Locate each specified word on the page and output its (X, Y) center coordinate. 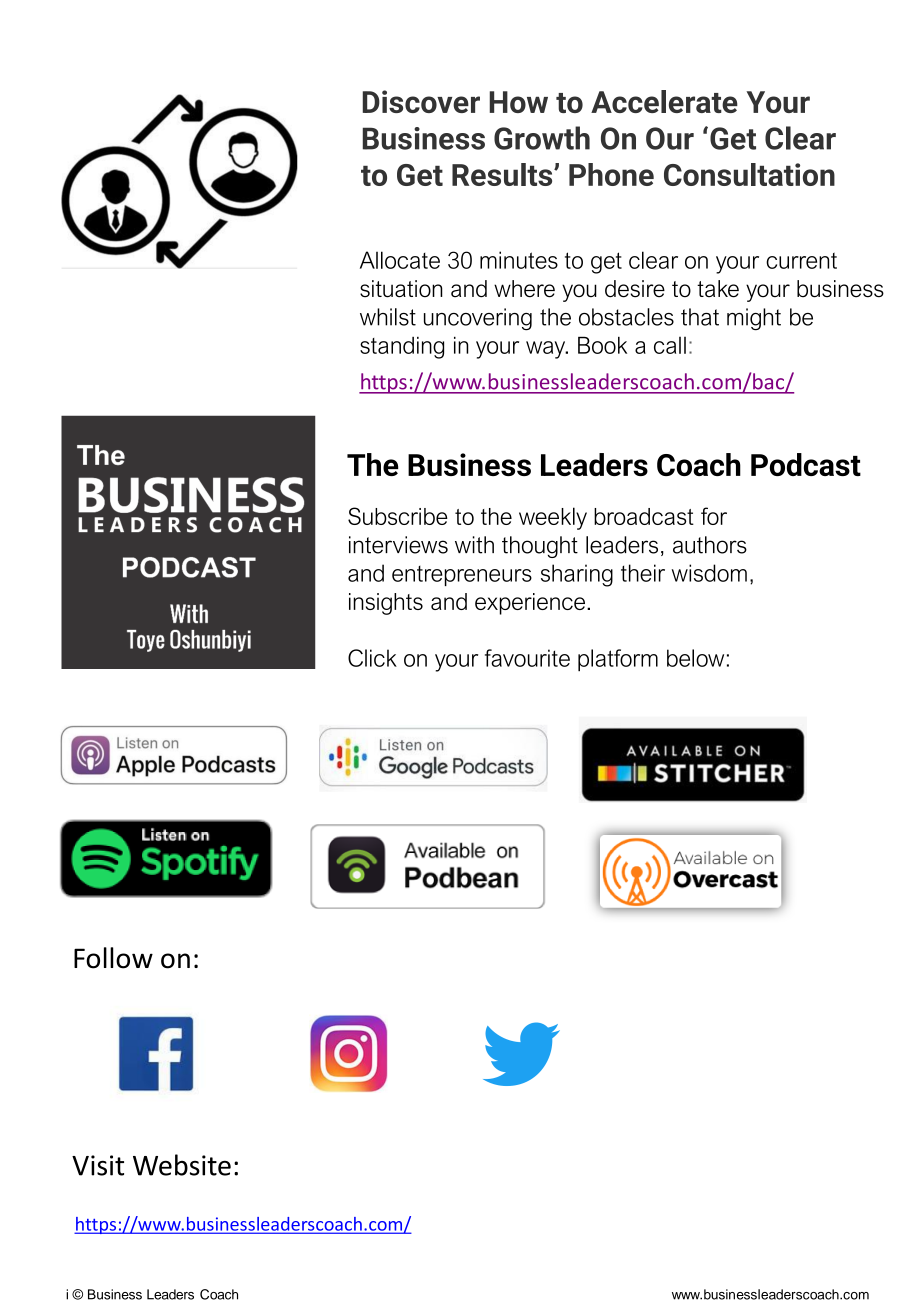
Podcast (806, 464)
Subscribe (398, 516)
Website (182, 1165)
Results (503, 174)
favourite (527, 658)
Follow (113, 958)
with (474, 545)
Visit (98, 1165)
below (695, 658)
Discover (421, 101)
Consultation (749, 174)
